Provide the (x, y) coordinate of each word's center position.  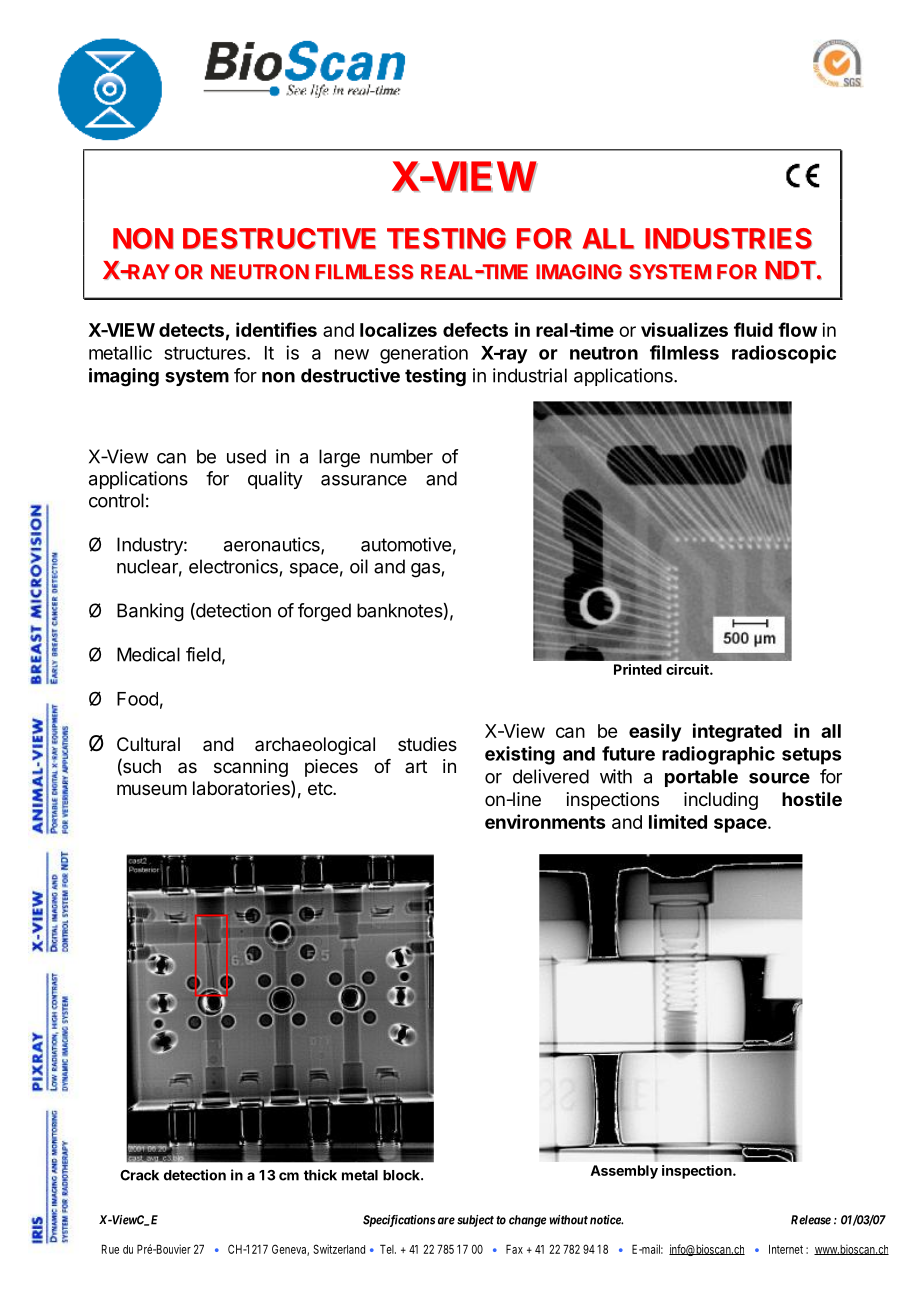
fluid (753, 329)
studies (427, 744)
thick (320, 1175)
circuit (688, 669)
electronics (233, 566)
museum (152, 789)
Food (137, 699)
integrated (737, 732)
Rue (110, 1249)
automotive (406, 544)
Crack (139, 1175)
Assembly (624, 1172)
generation (424, 354)
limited (678, 821)
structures (206, 353)
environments (545, 821)
